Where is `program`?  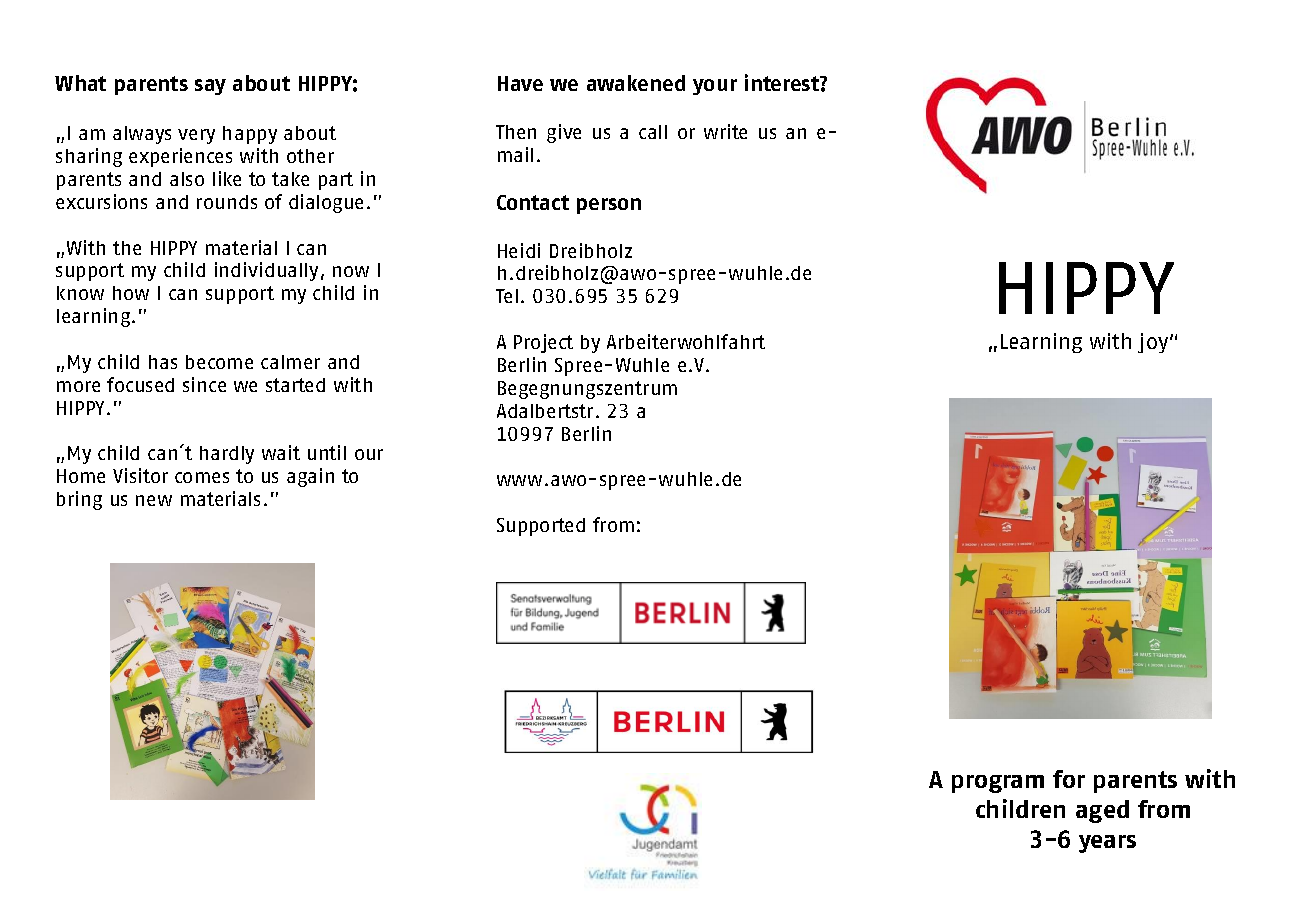
program is located at coordinates (998, 784).
